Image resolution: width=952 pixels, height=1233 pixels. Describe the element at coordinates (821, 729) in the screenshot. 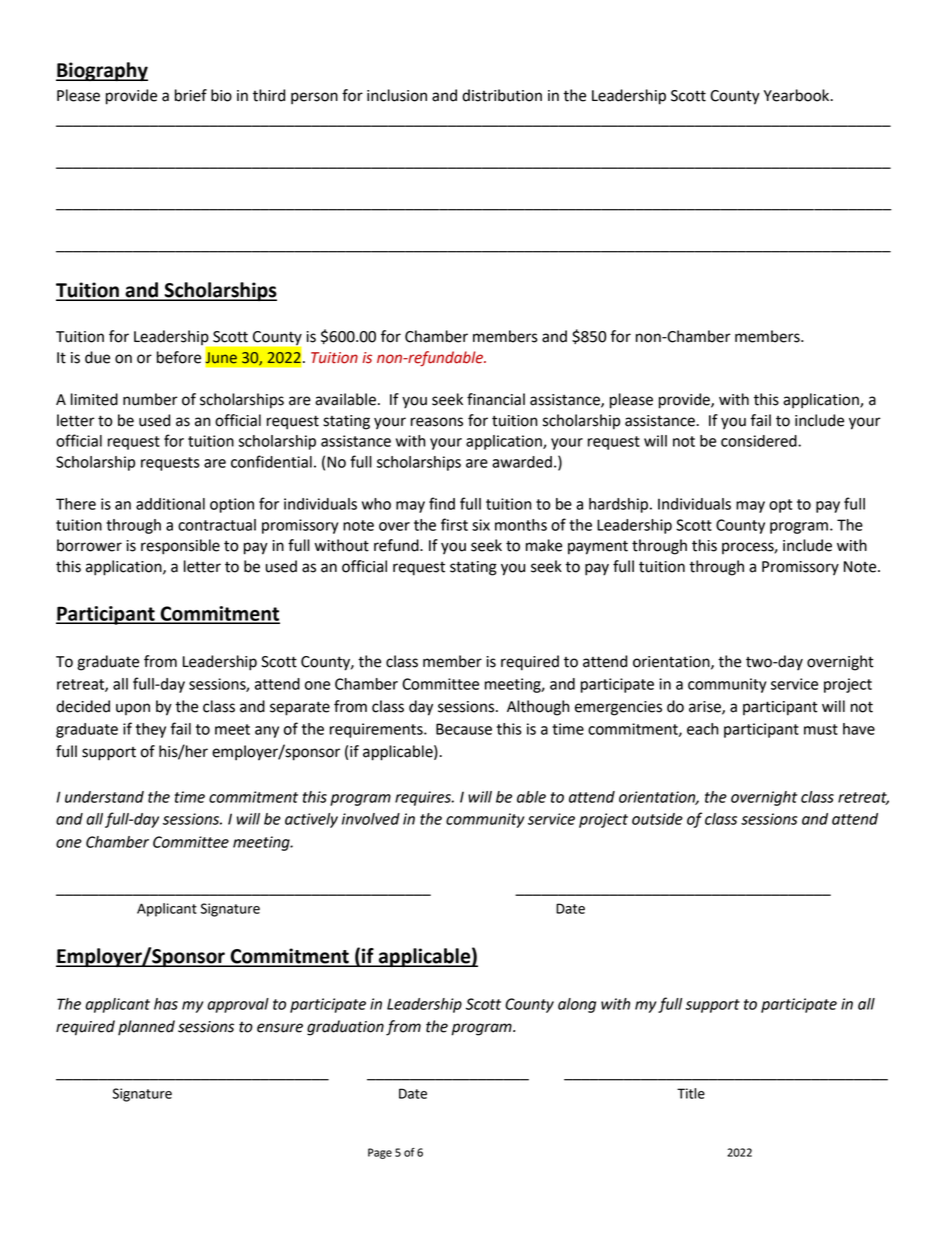

I see `must` at that location.
